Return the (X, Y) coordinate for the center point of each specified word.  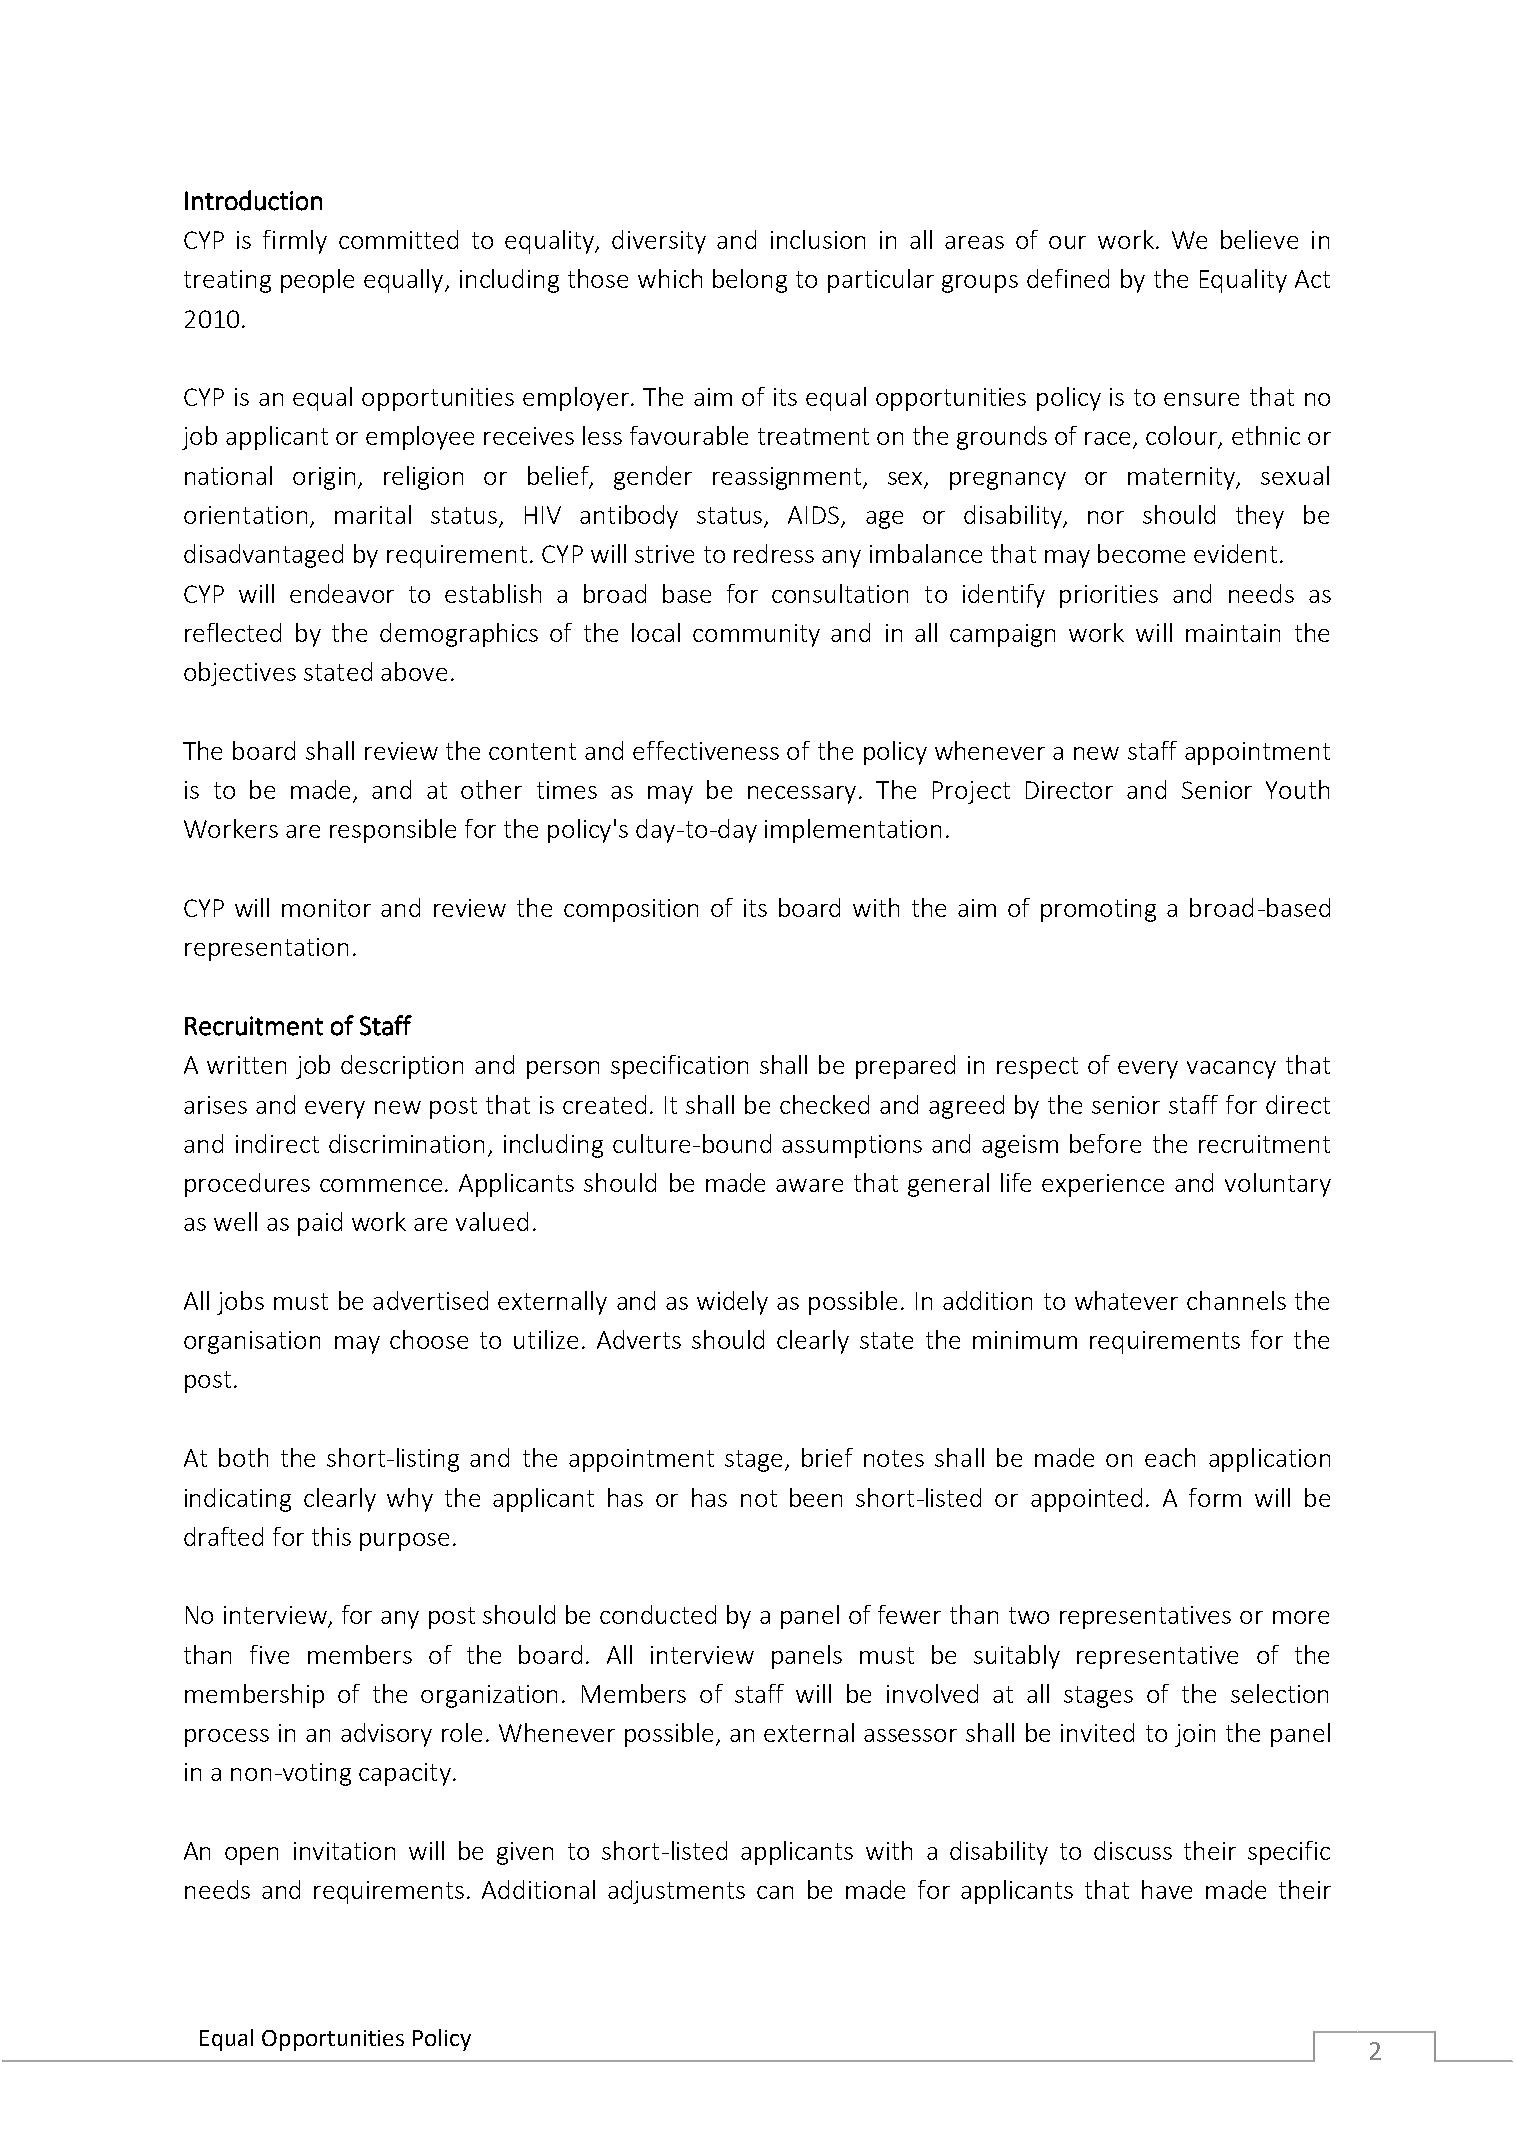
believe (1259, 239)
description (402, 1067)
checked (824, 1104)
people (317, 281)
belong (750, 281)
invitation (344, 1851)
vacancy (1231, 1070)
